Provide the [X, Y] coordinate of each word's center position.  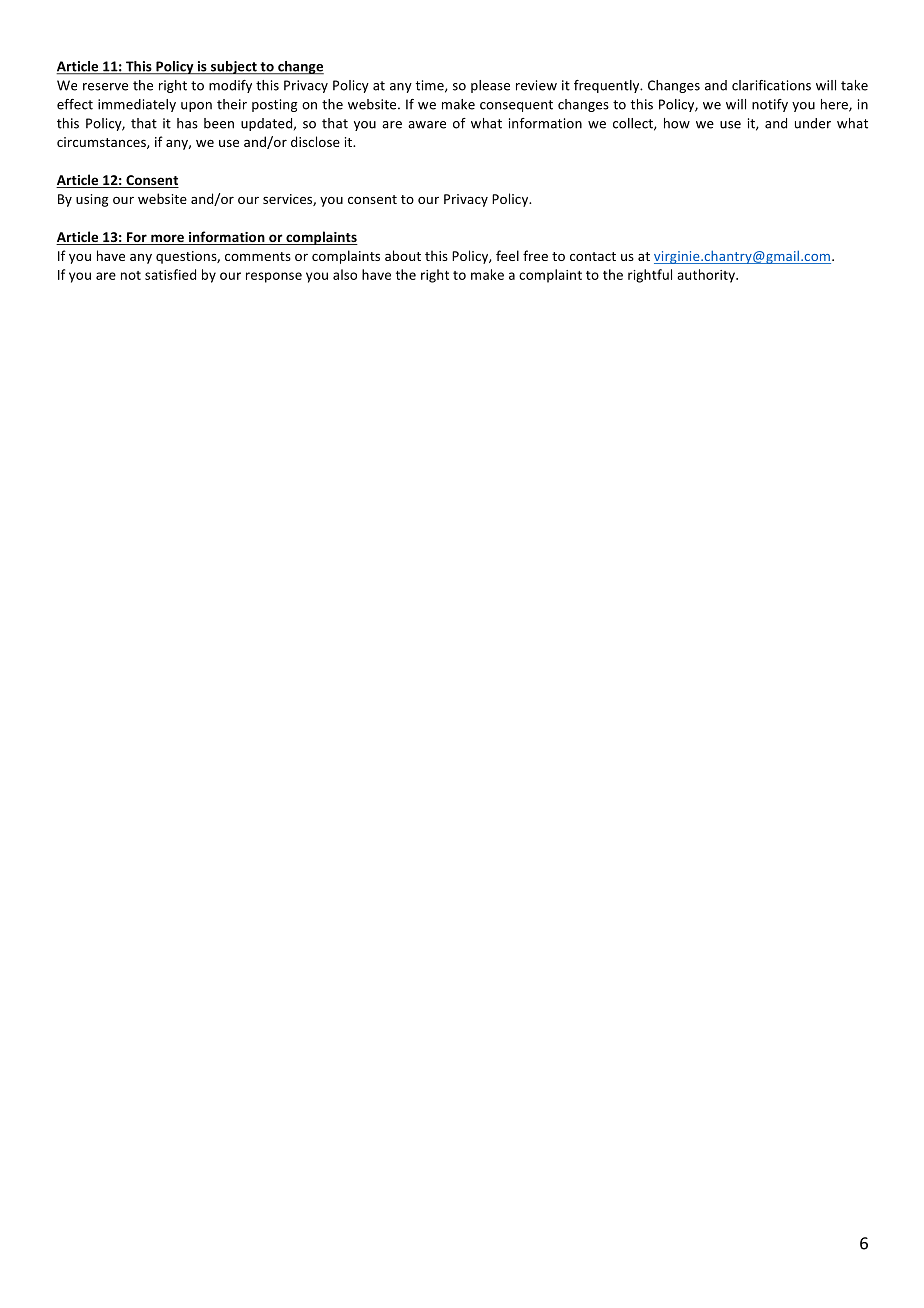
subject [234, 68]
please [490, 86]
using [92, 200]
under [813, 123]
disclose [315, 141]
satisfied [170, 274]
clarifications [771, 85]
